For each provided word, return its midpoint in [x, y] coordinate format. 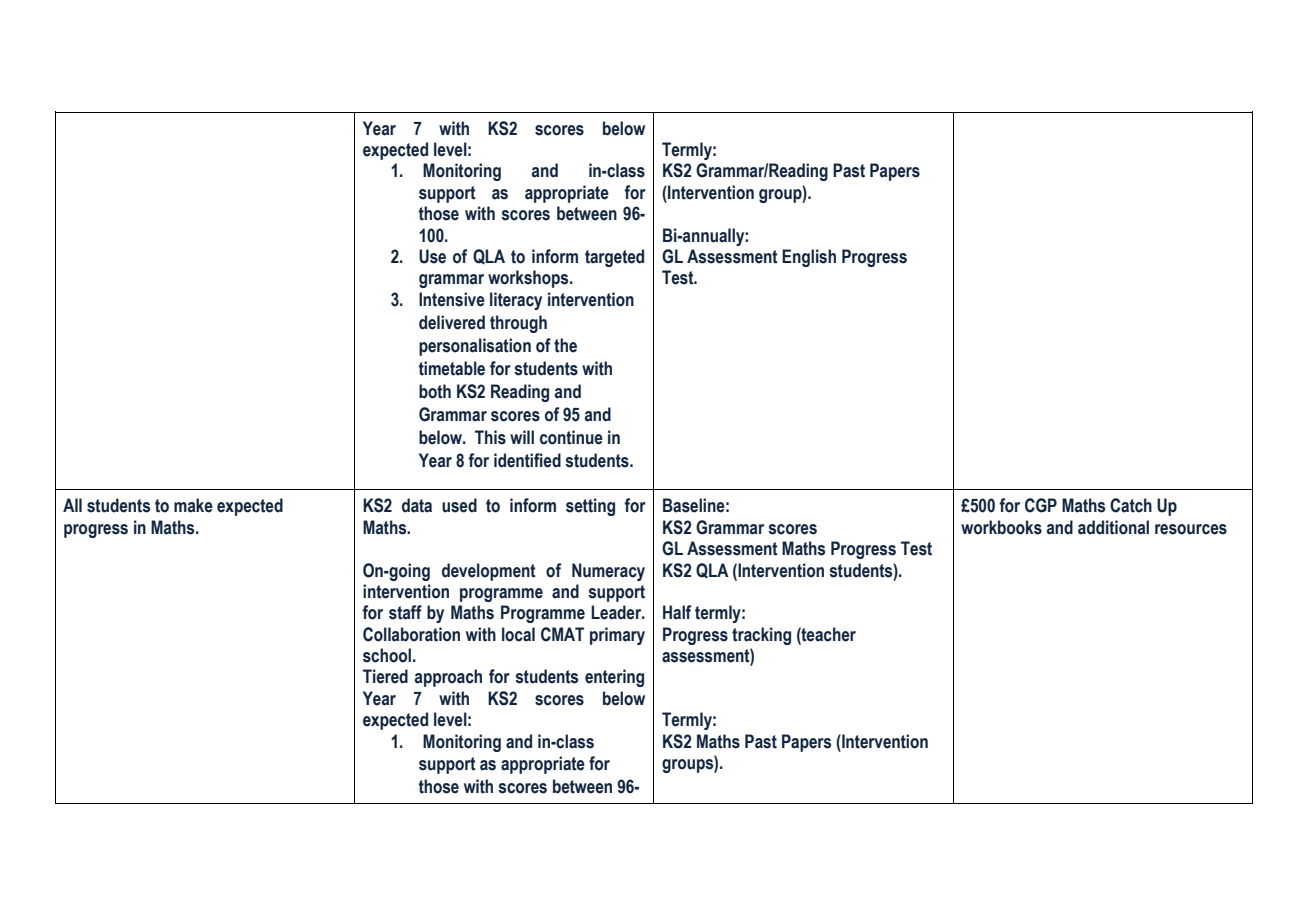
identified [527, 460]
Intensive [452, 299]
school [387, 655]
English [809, 258]
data [417, 505]
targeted [614, 258]
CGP [1041, 505]
